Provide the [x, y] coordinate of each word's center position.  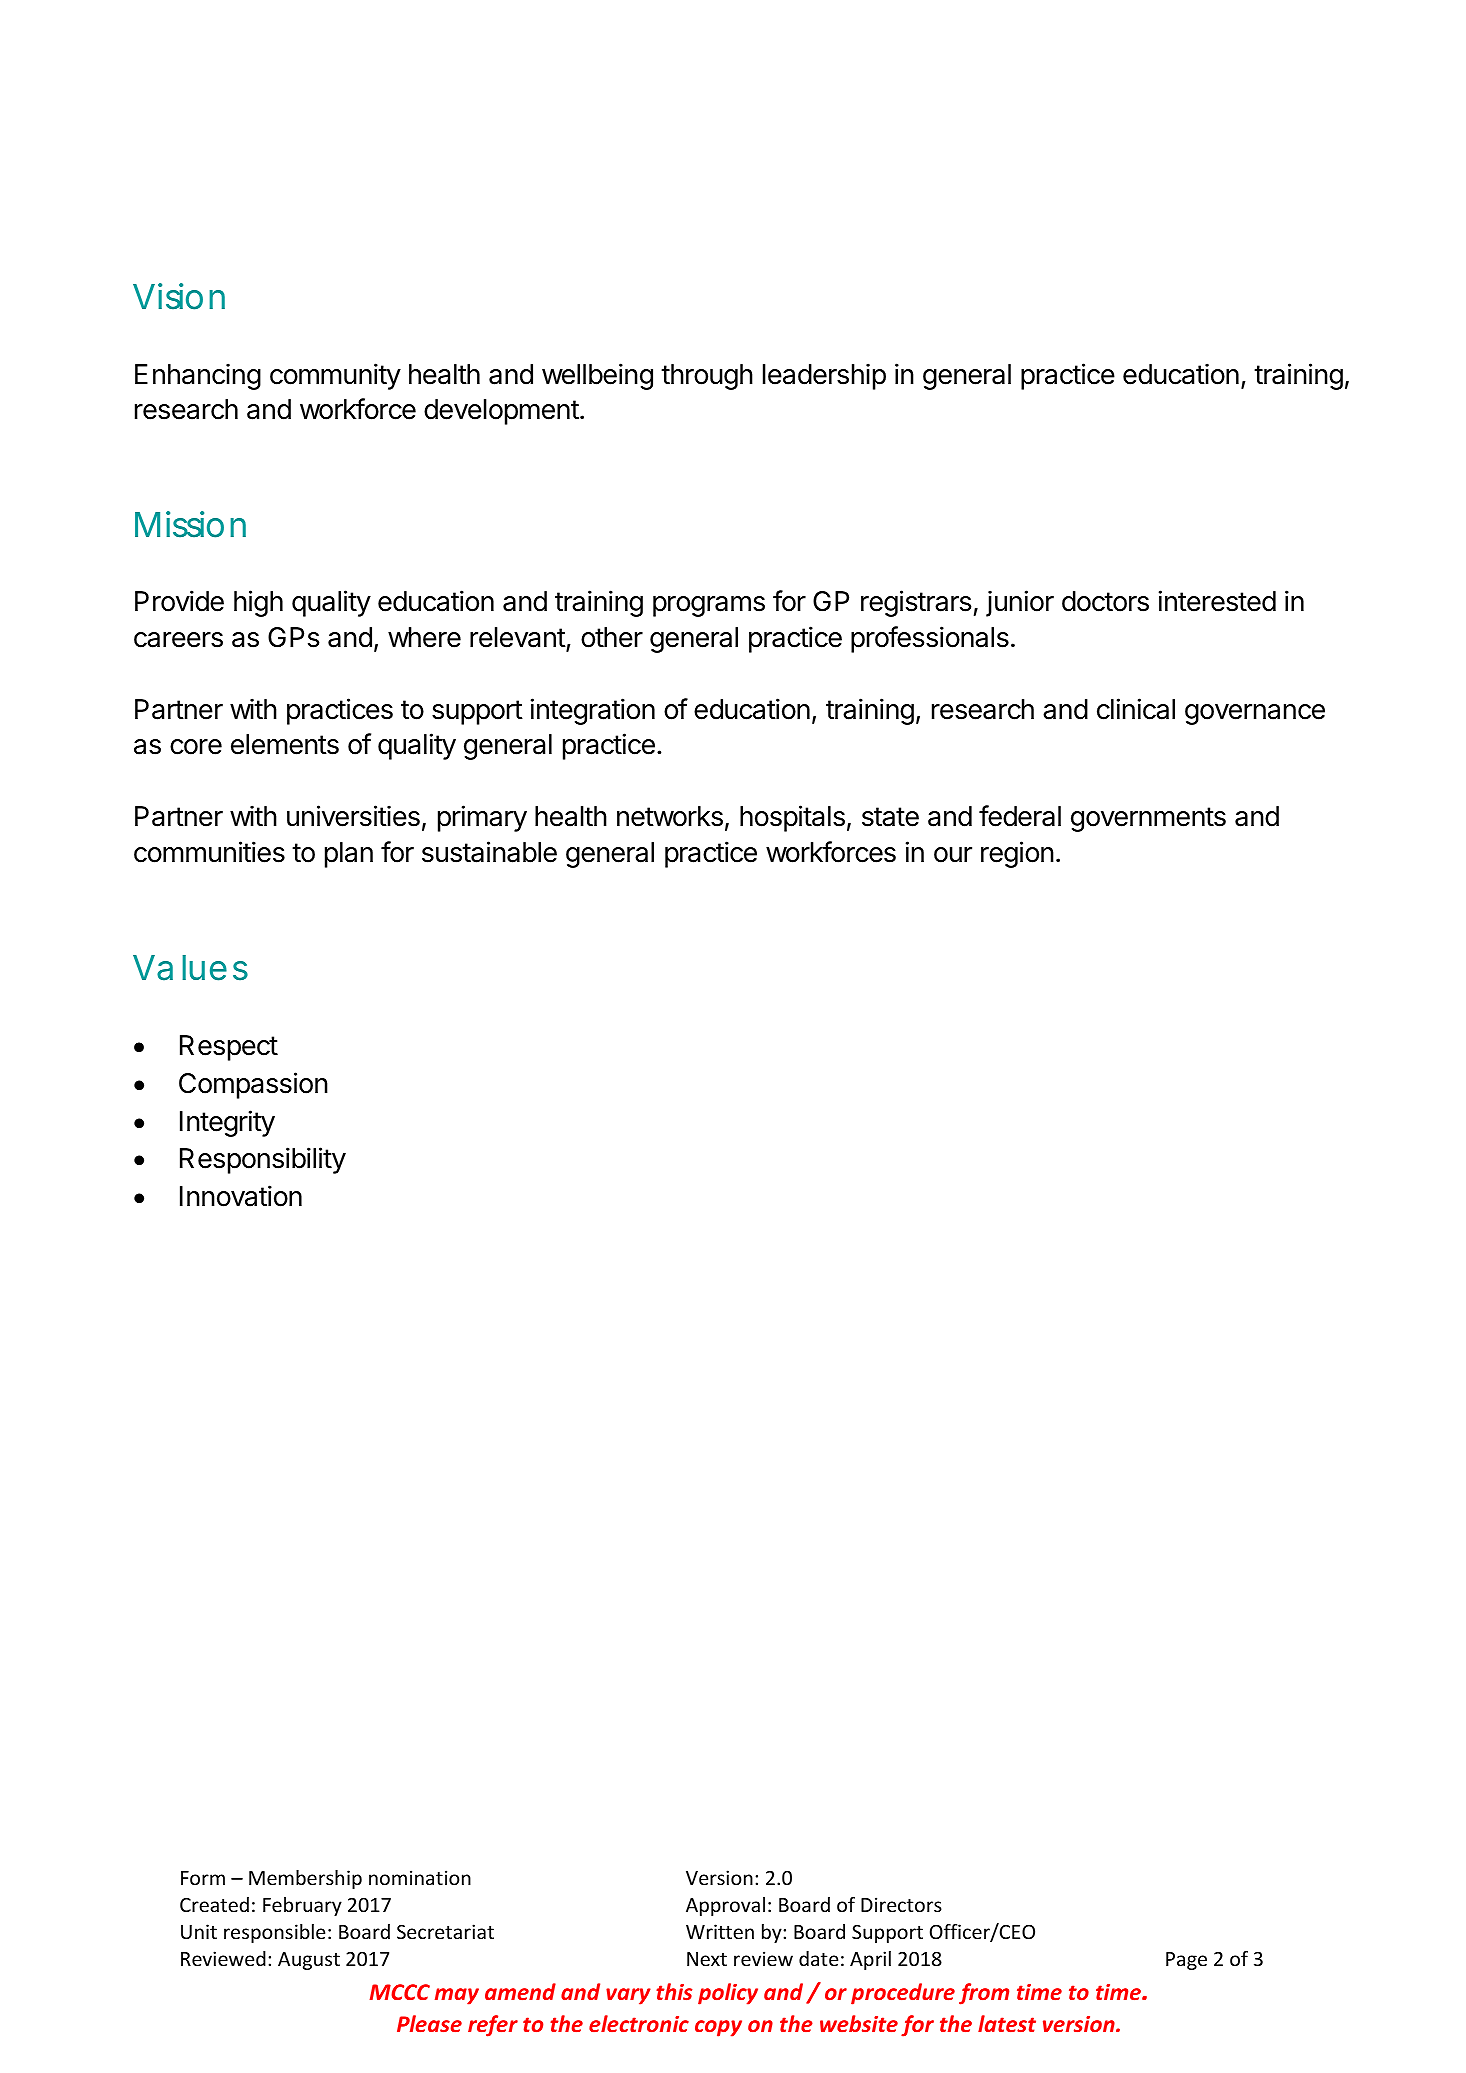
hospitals [792, 818]
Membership [305, 1879]
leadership [824, 376]
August [309, 1961]
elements [285, 744]
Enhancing [198, 376]
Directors [901, 1904]
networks [670, 816]
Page [1186, 1961]
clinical [1136, 709]
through [707, 377]
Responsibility [263, 1160]
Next [707, 1959]
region [1017, 854]
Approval [725, 1906]
